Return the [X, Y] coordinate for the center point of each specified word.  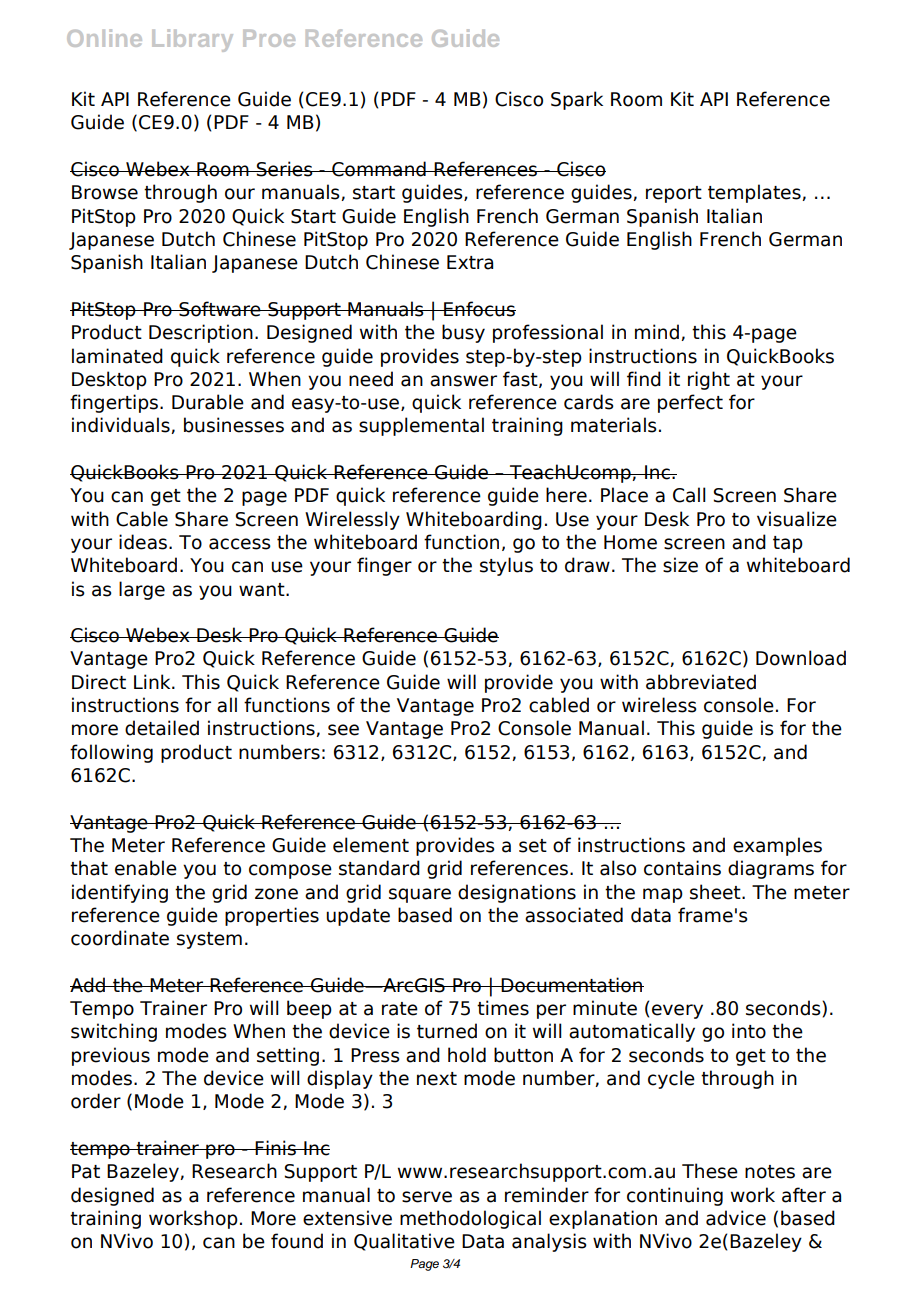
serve [427, 1197]
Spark [577, 100]
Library [192, 40]
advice [736, 1218]
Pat [86, 1171]
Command [379, 169]
